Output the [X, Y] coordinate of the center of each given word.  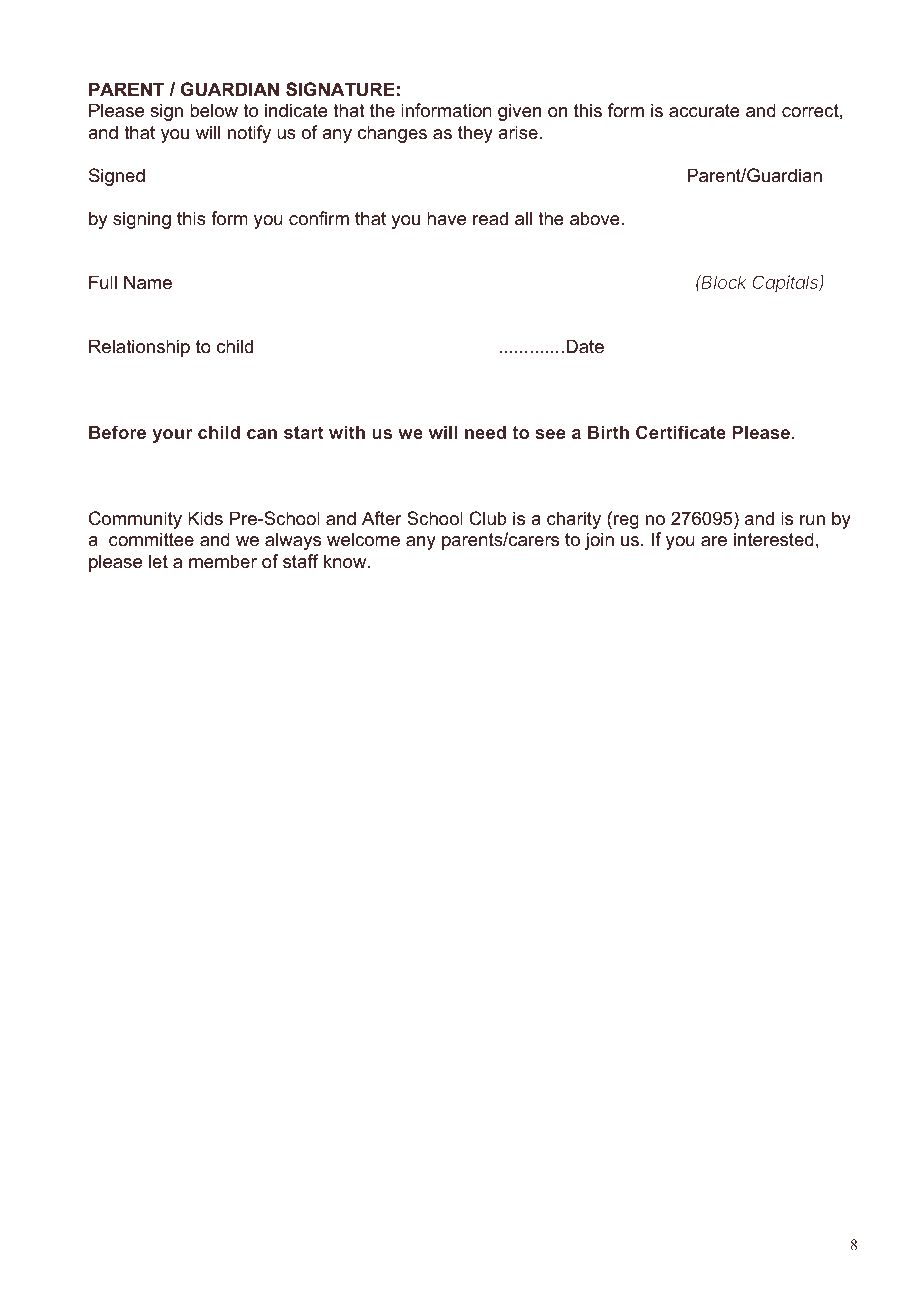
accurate [704, 111]
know [346, 561]
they [475, 134]
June [811, 668]
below [214, 110]
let [158, 561]
